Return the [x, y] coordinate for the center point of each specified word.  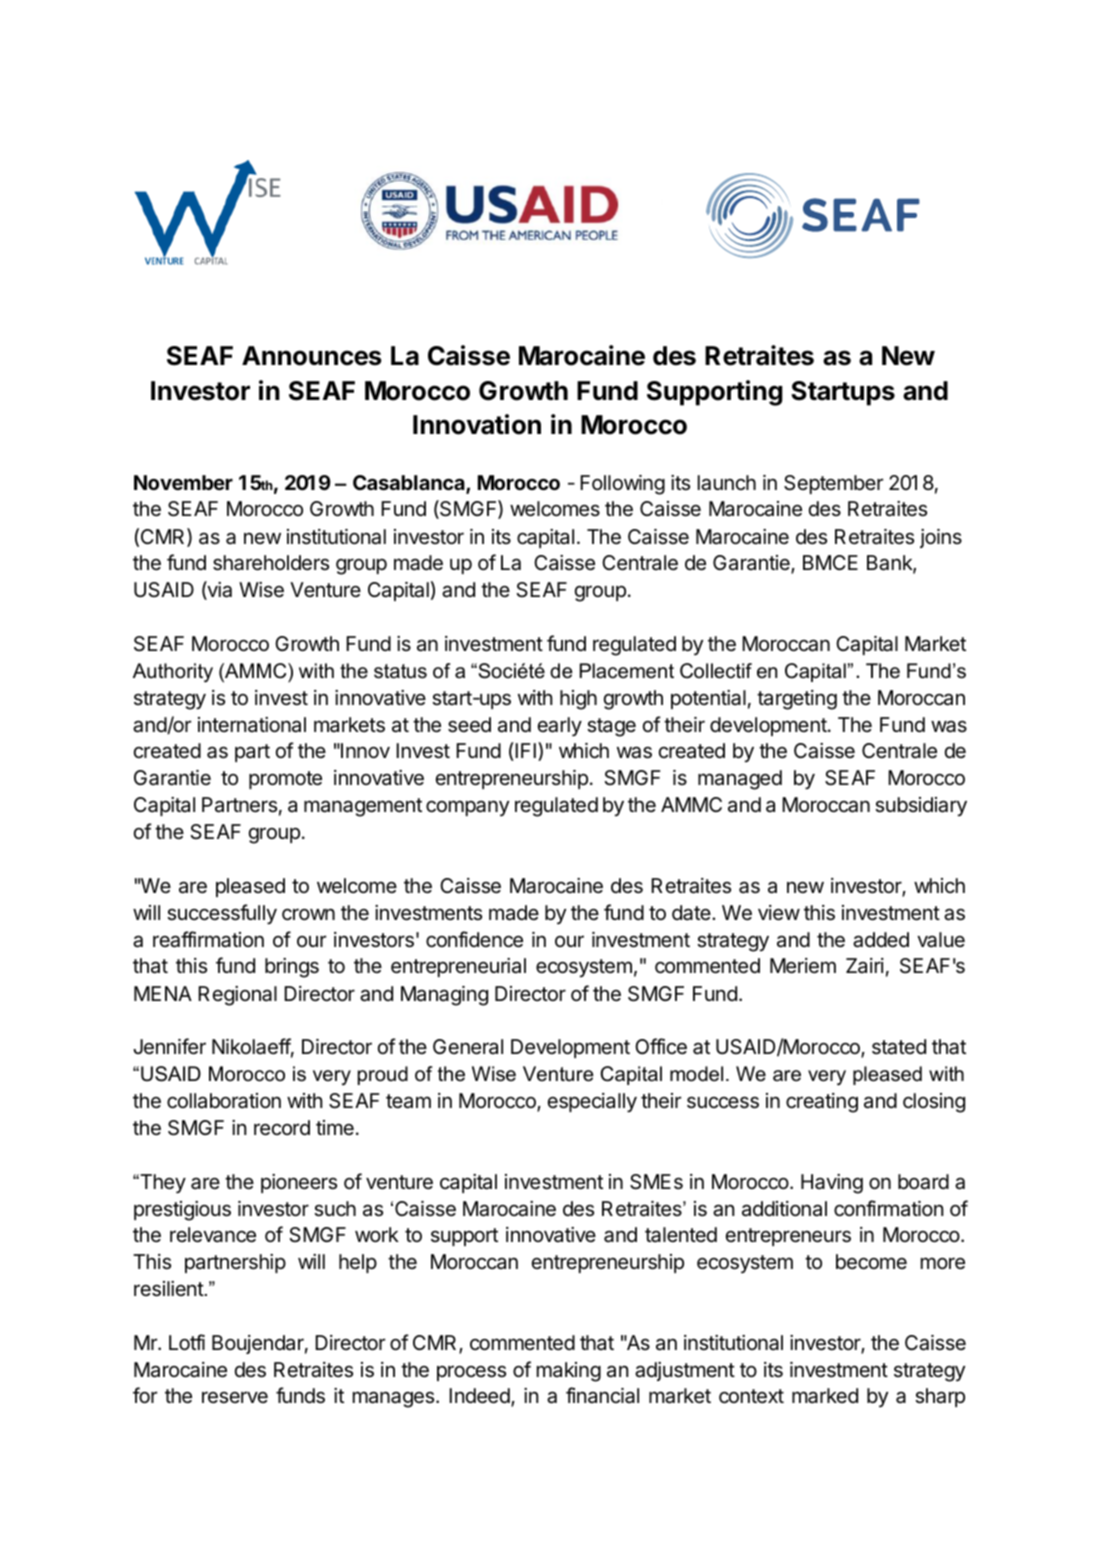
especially [592, 1103]
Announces [312, 356]
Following [622, 485]
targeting [797, 700]
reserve [235, 1397]
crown [308, 914]
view [779, 913]
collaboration [224, 1101]
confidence [474, 939]
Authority [173, 673]
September [833, 484]
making [569, 1372]
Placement [627, 671]
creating [822, 1103]
